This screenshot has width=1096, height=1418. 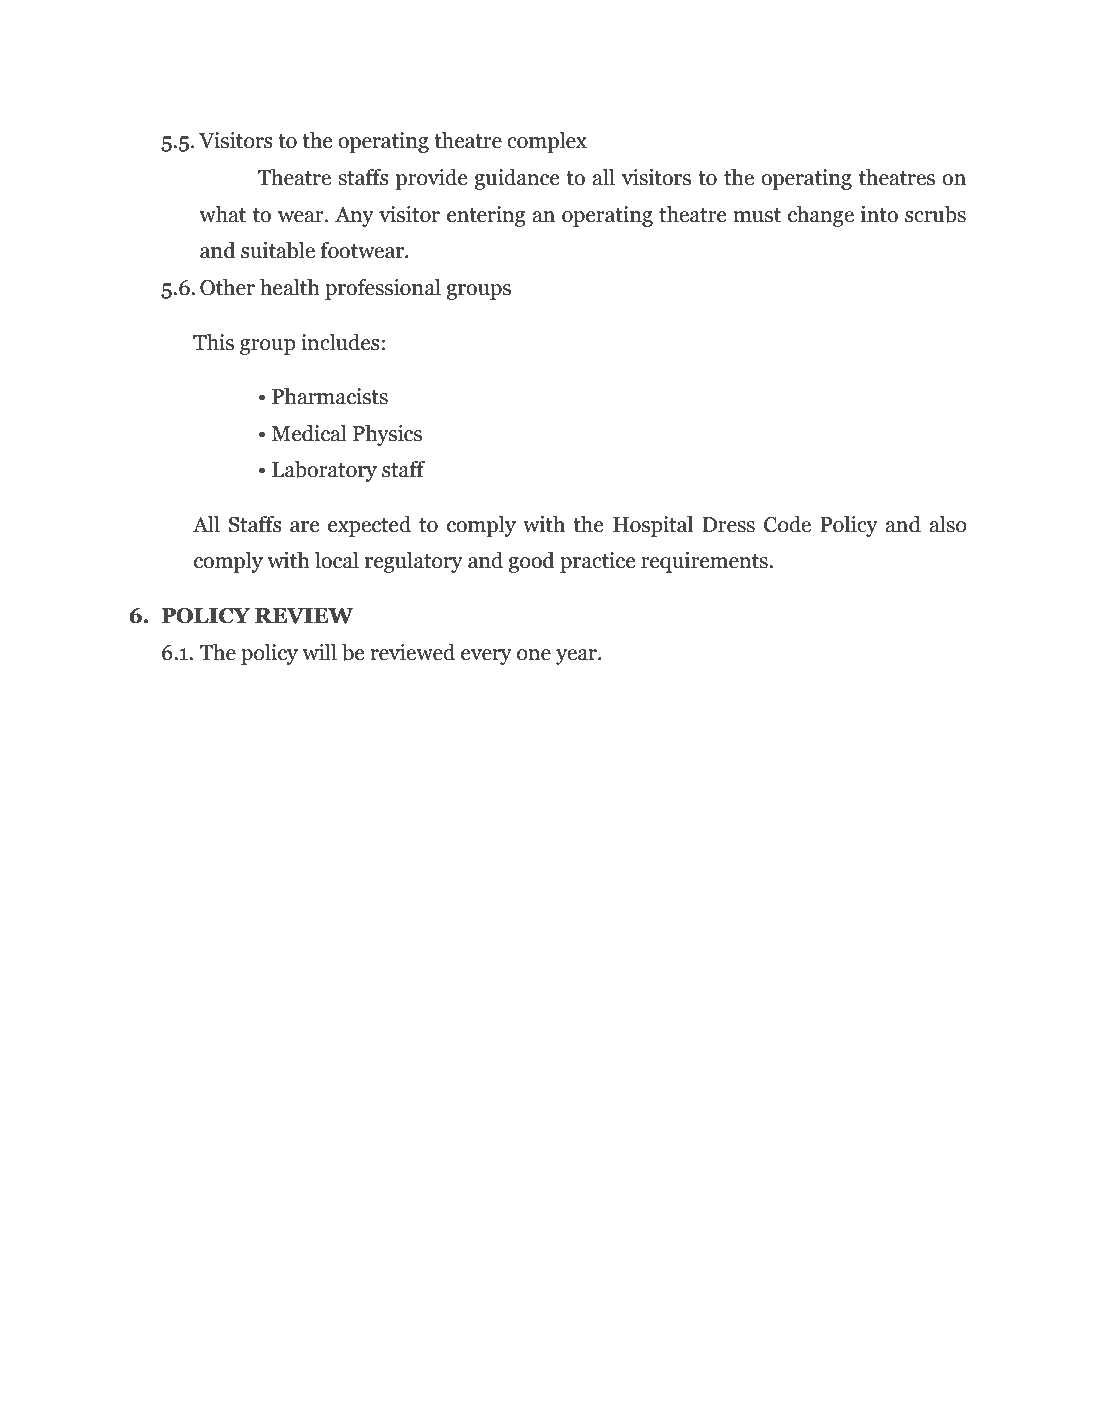 What do you see at coordinates (431, 179) in the screenshot?
I see `provide` at bounding box center [431, 179].
